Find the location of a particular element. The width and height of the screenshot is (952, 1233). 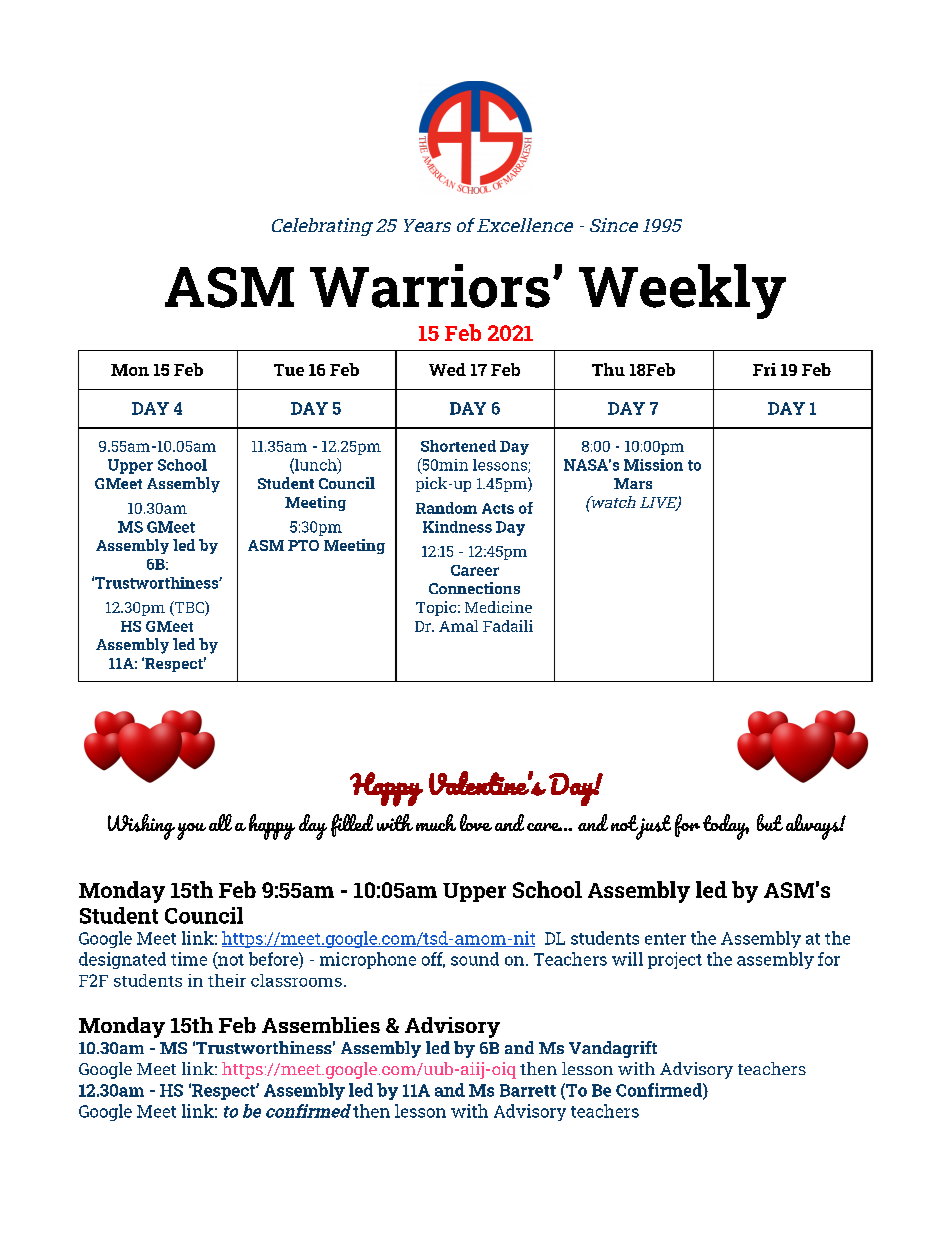

today is located at coordinates (726, 827).
